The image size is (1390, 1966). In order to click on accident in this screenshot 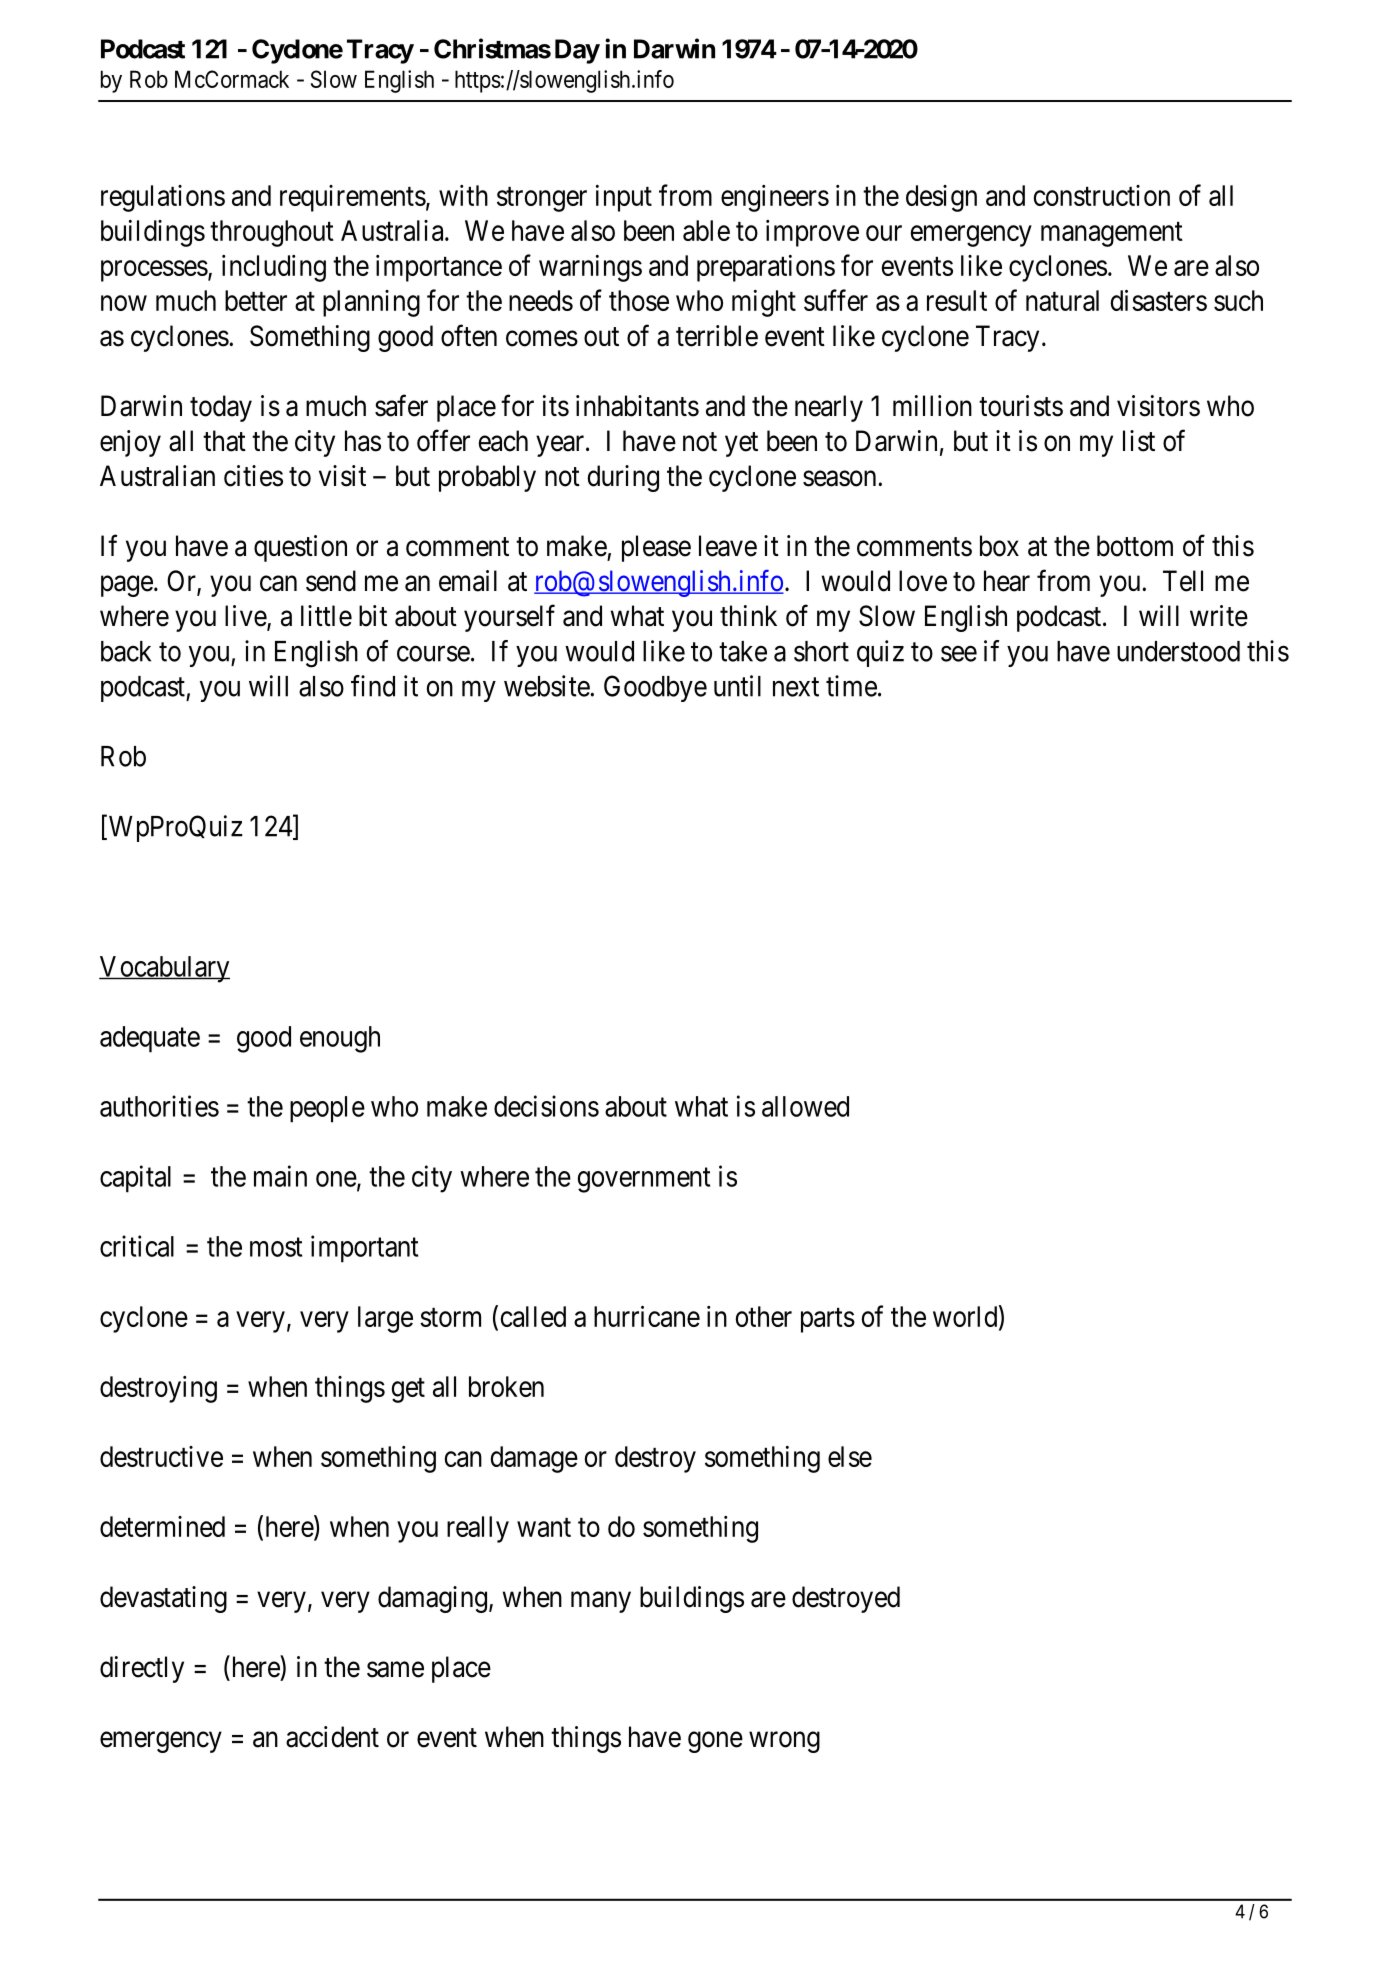, I will do `click(332, 1737)`.
